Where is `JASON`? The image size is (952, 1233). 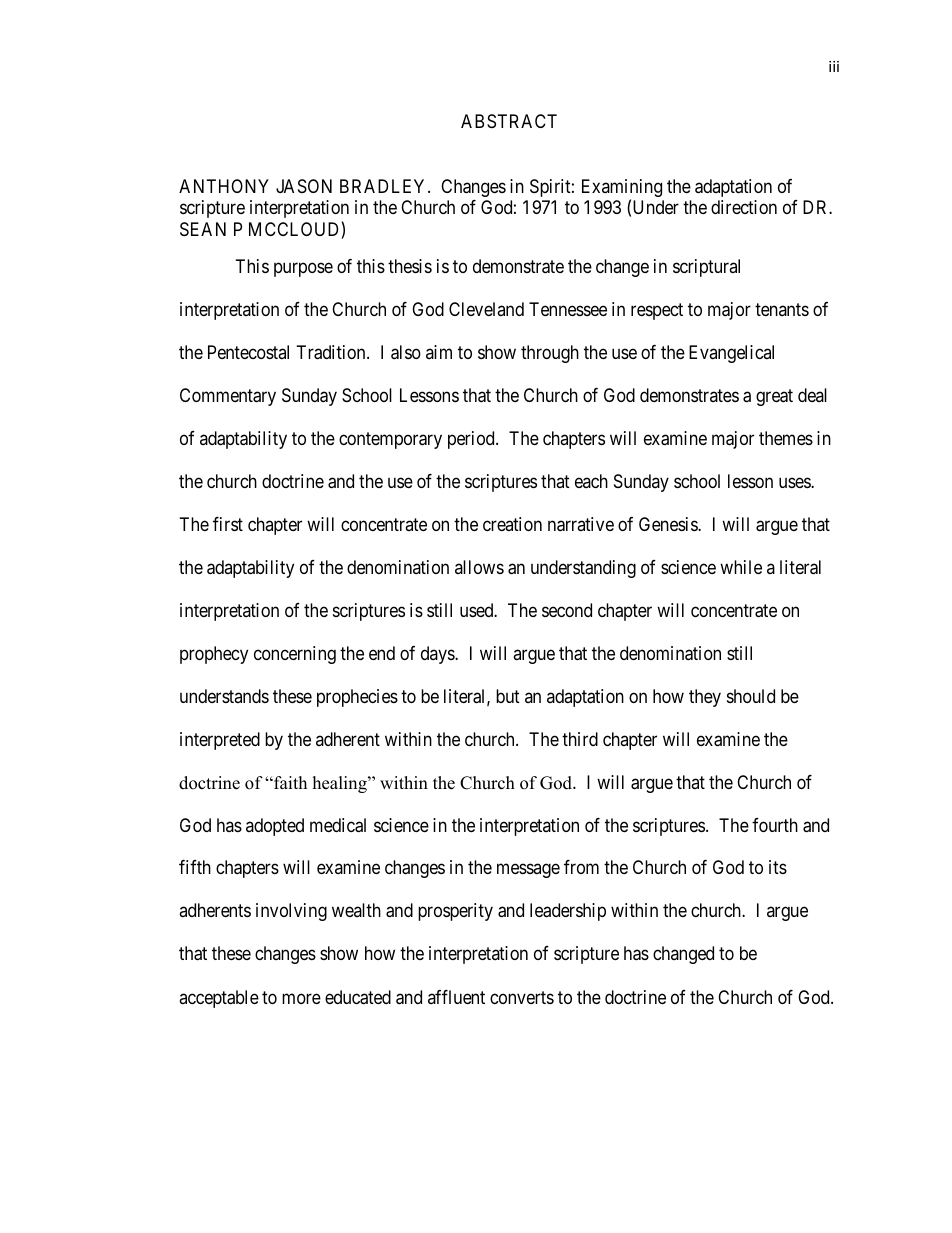 JASON is located at coordinates (304, 186).
